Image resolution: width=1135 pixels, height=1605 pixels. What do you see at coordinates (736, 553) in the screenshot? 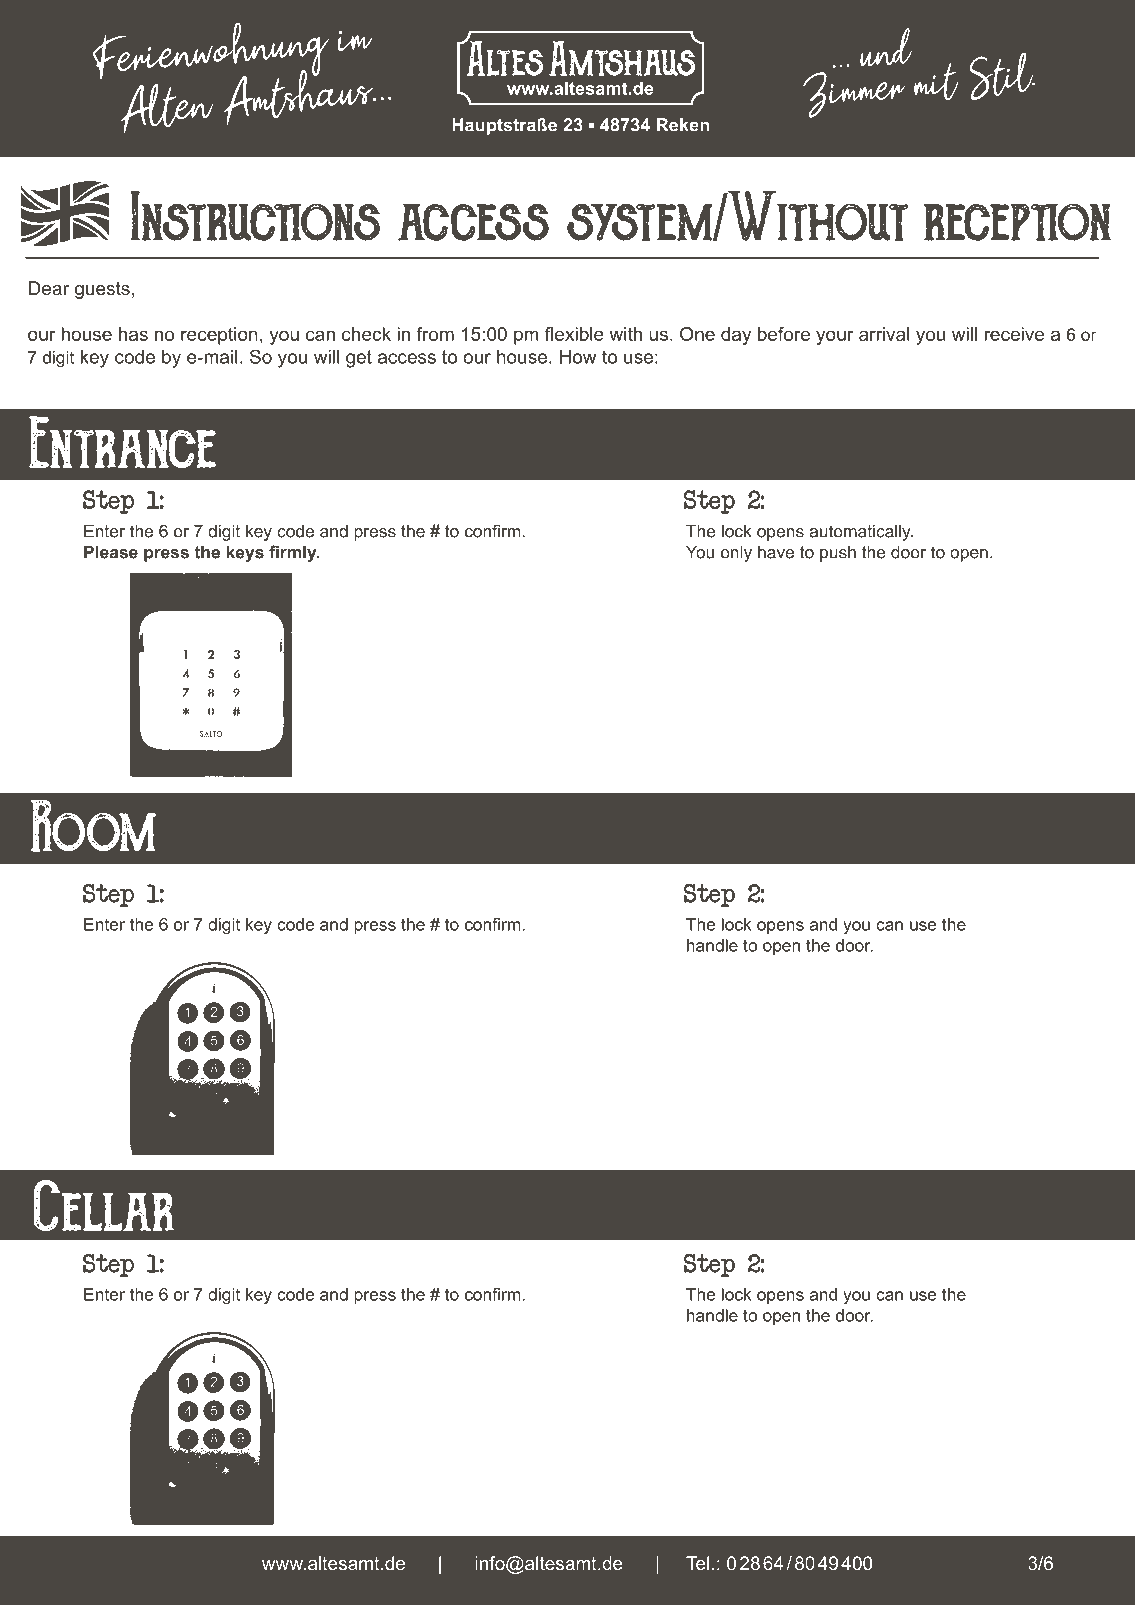
I see `only` at bounding box center [736, 553].
